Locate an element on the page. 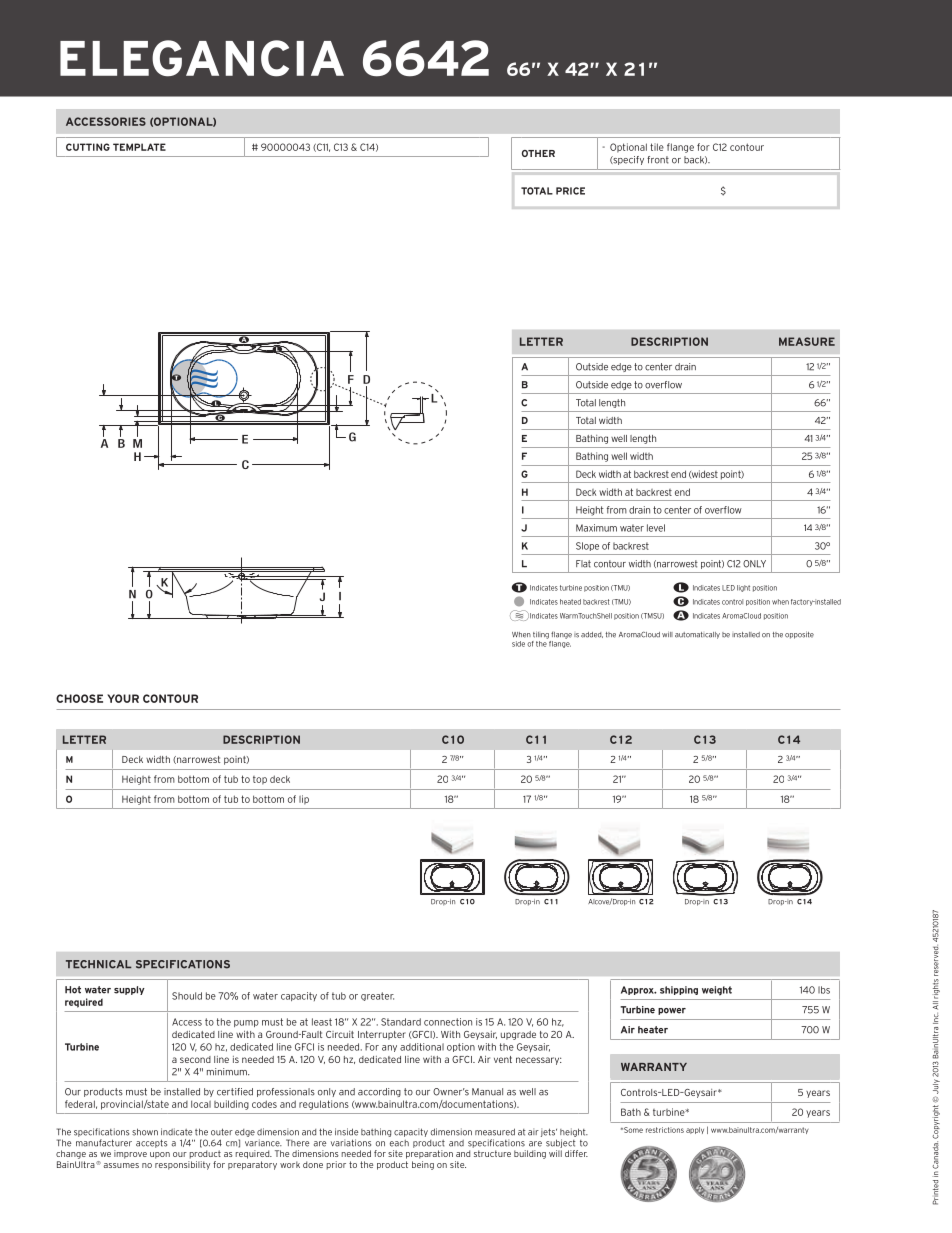 The image size is (952, 1233). Maximum is located at coordinates (596, 528).
